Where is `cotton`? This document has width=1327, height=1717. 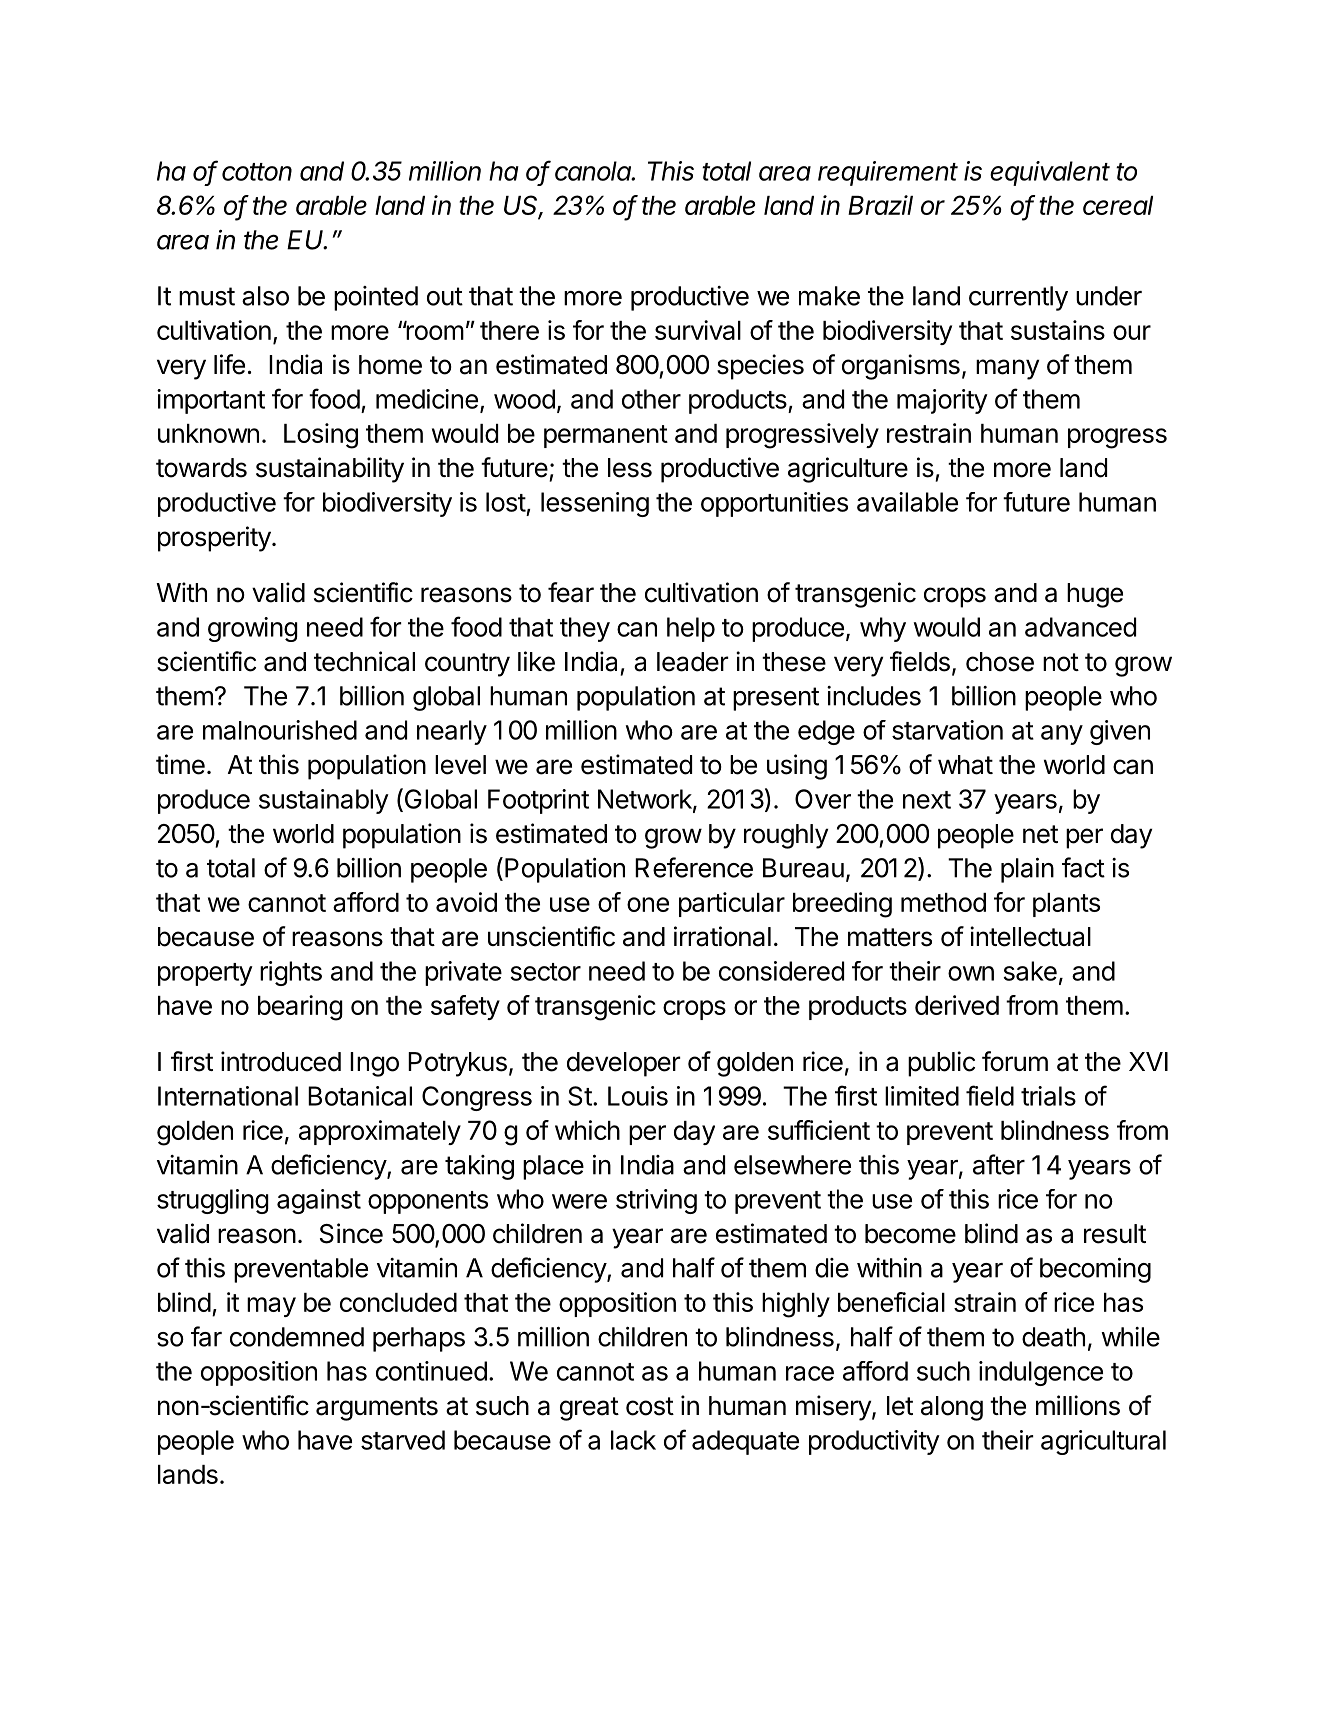
cotton is located at coordinates (257, 172).
